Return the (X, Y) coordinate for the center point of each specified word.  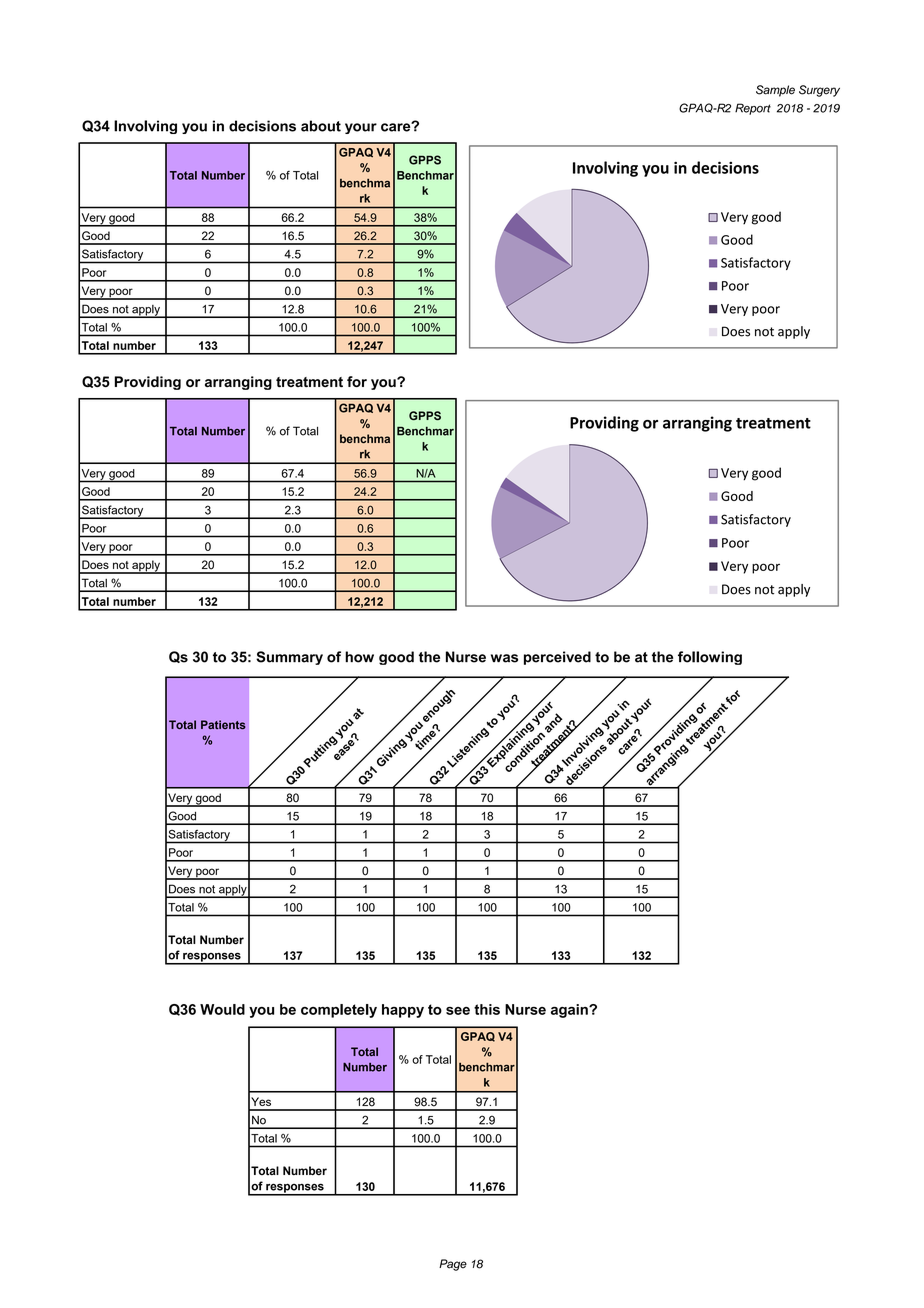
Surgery (819, 91)
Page (453, 1265)
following (710, 658)
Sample (775, 91)
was (504, 658)
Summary (289, 658)
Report (753, 109)
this (487, 1009)
